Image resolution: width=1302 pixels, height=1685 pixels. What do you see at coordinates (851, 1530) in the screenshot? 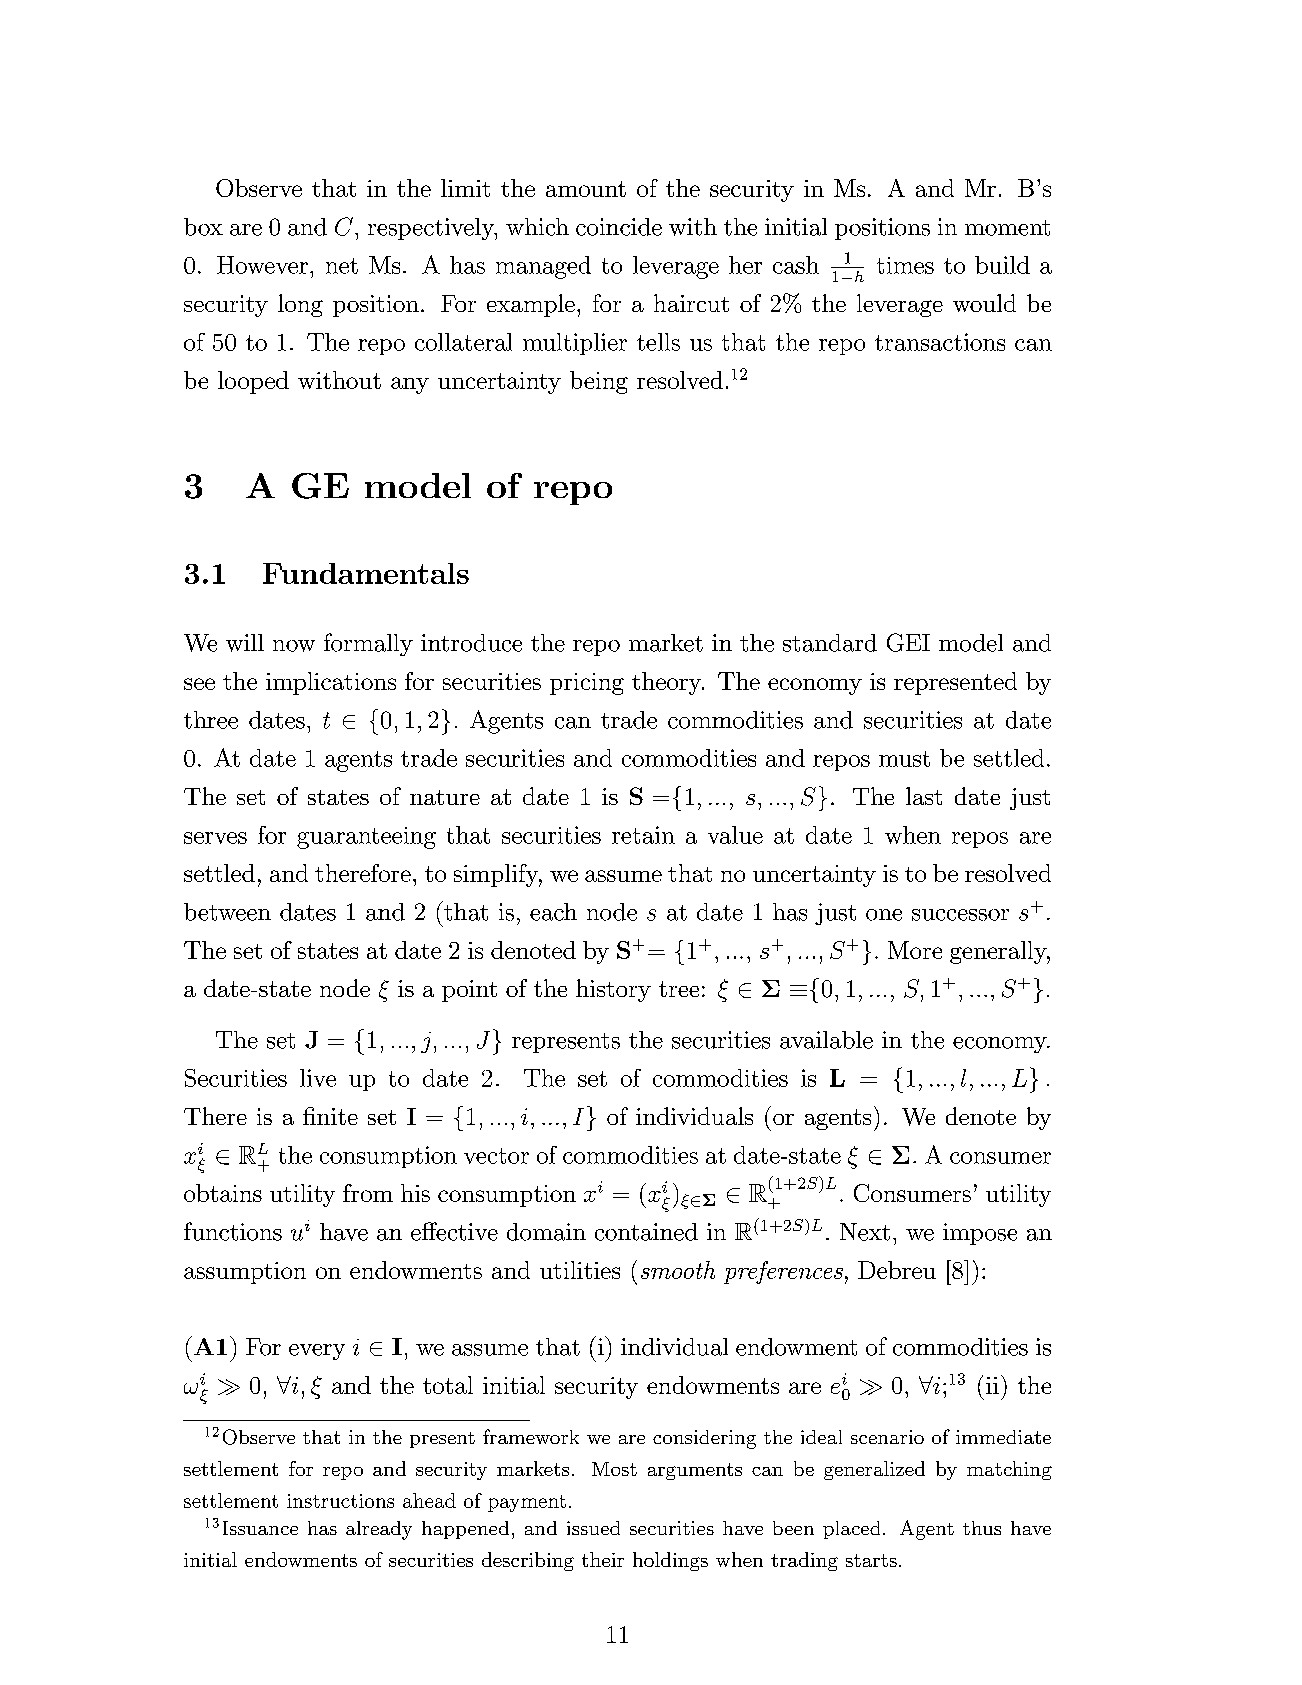
I see `placed` at bounding box center [851, 1530].
